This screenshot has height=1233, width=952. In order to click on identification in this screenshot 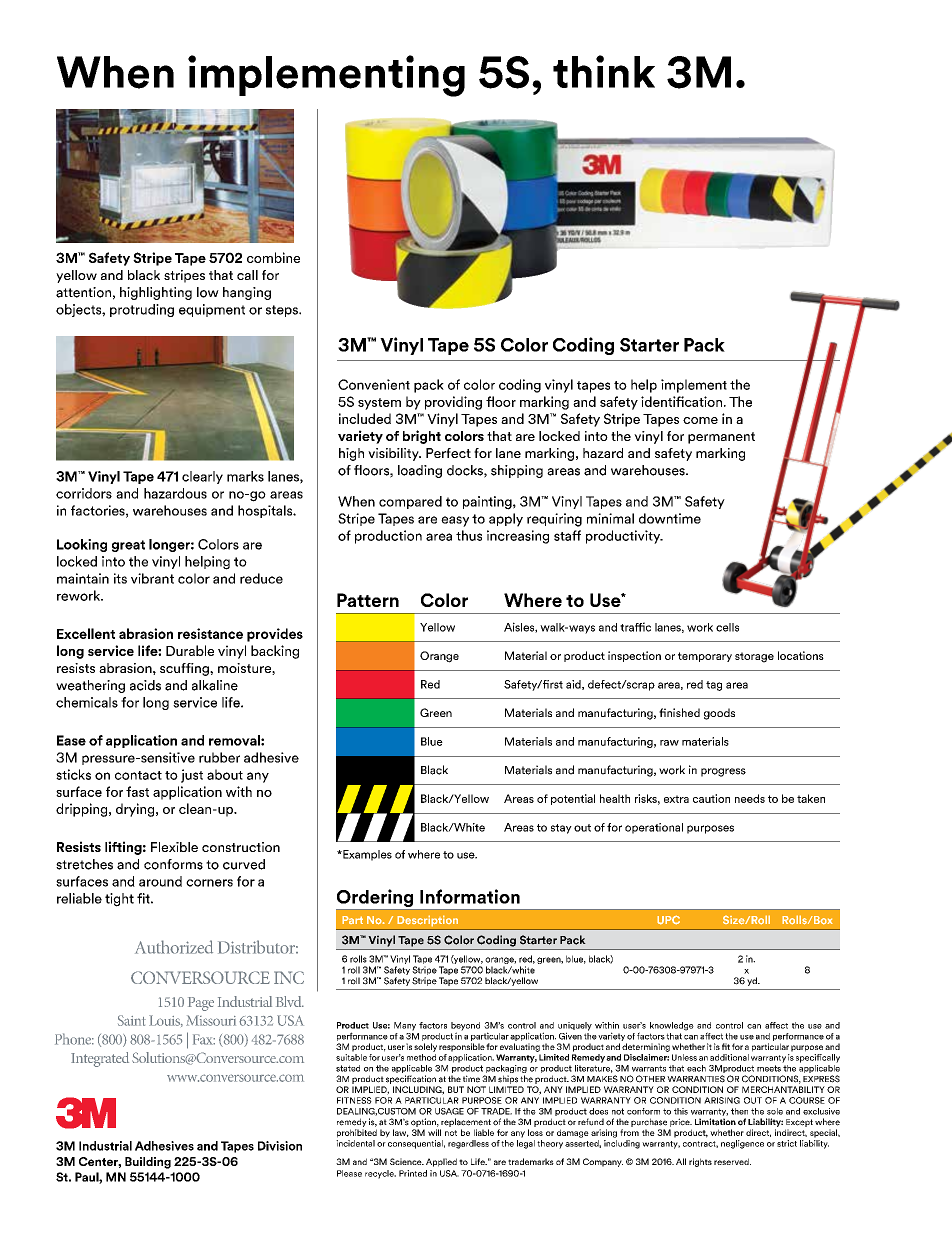, I will do `click(681, 401)`.
